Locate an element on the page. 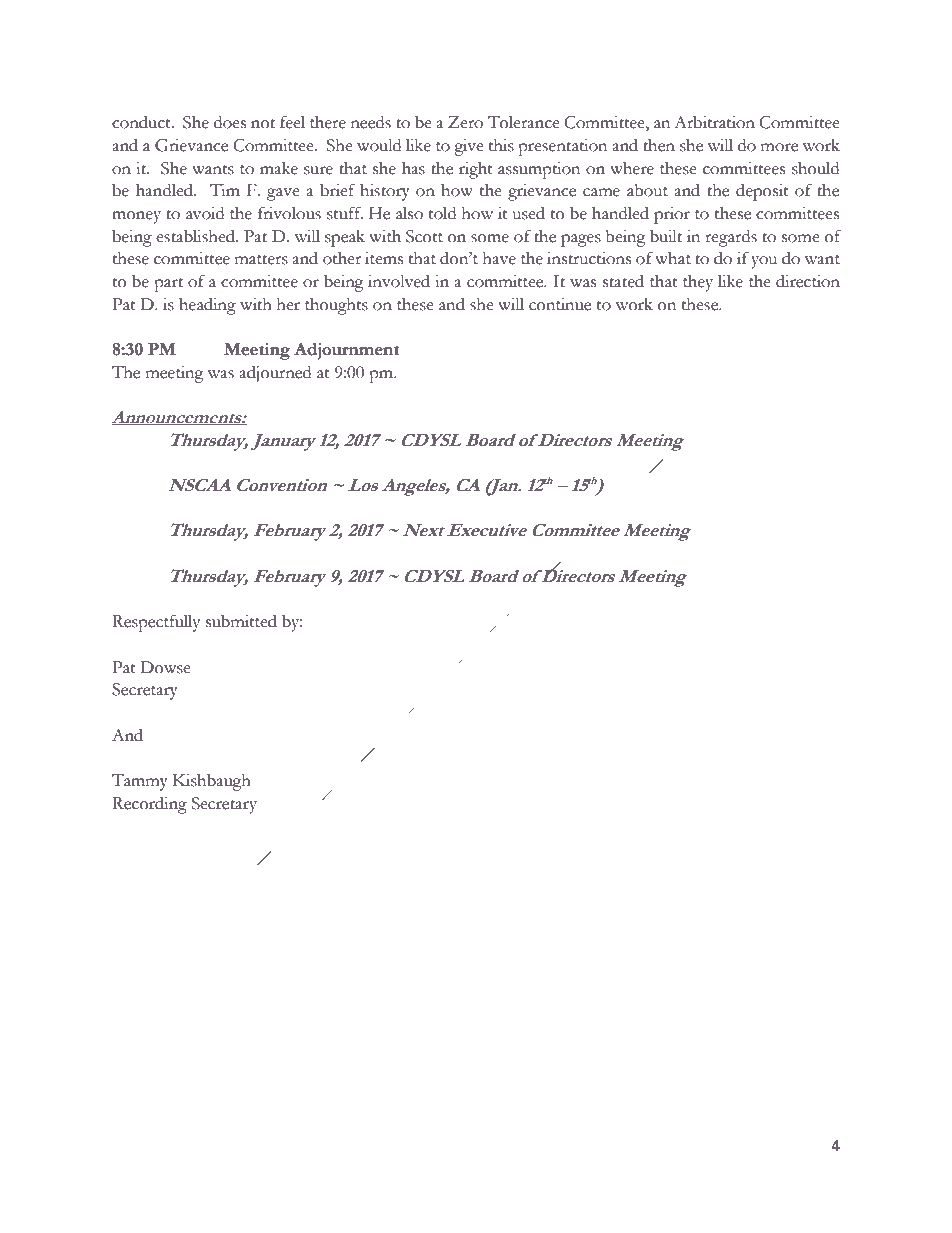 The image size is (952, 1233). give is located at coordinates (469, 147).
